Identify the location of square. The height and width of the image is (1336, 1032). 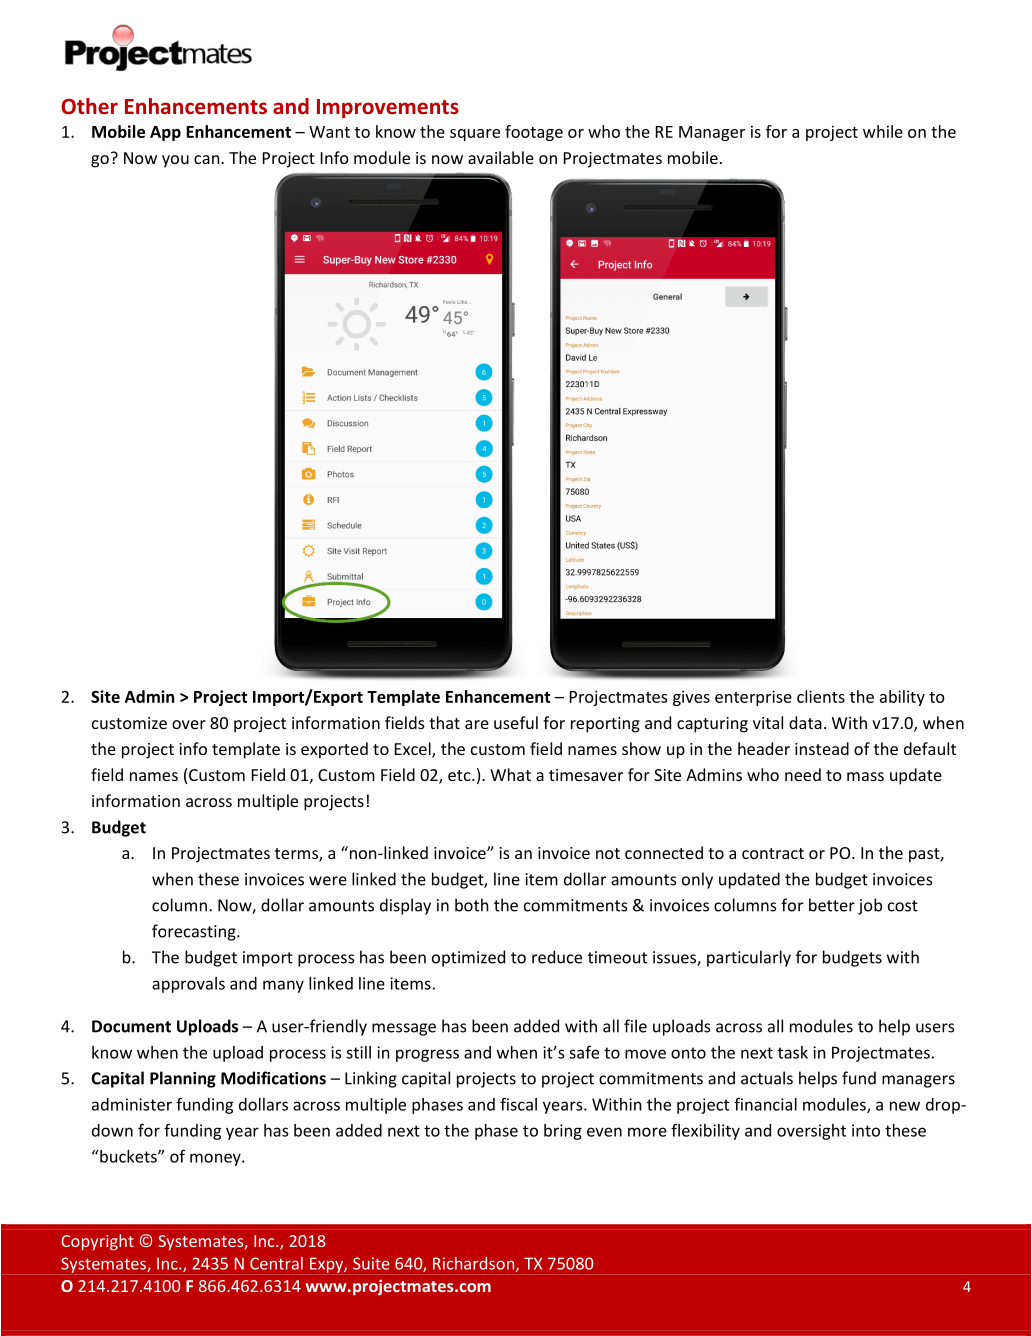
(475, 135).
